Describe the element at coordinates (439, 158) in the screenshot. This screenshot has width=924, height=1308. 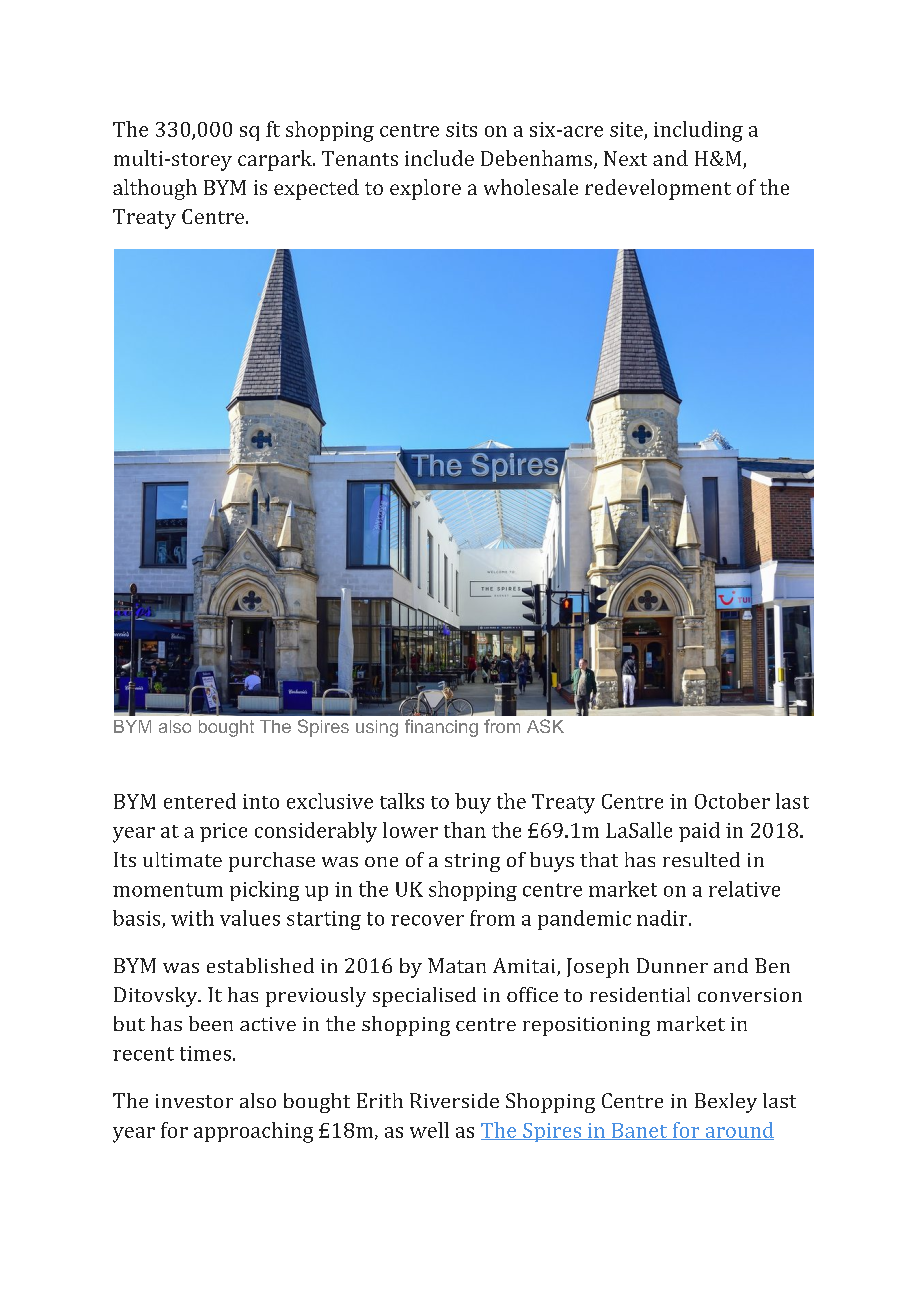
I see `include` at that location.
